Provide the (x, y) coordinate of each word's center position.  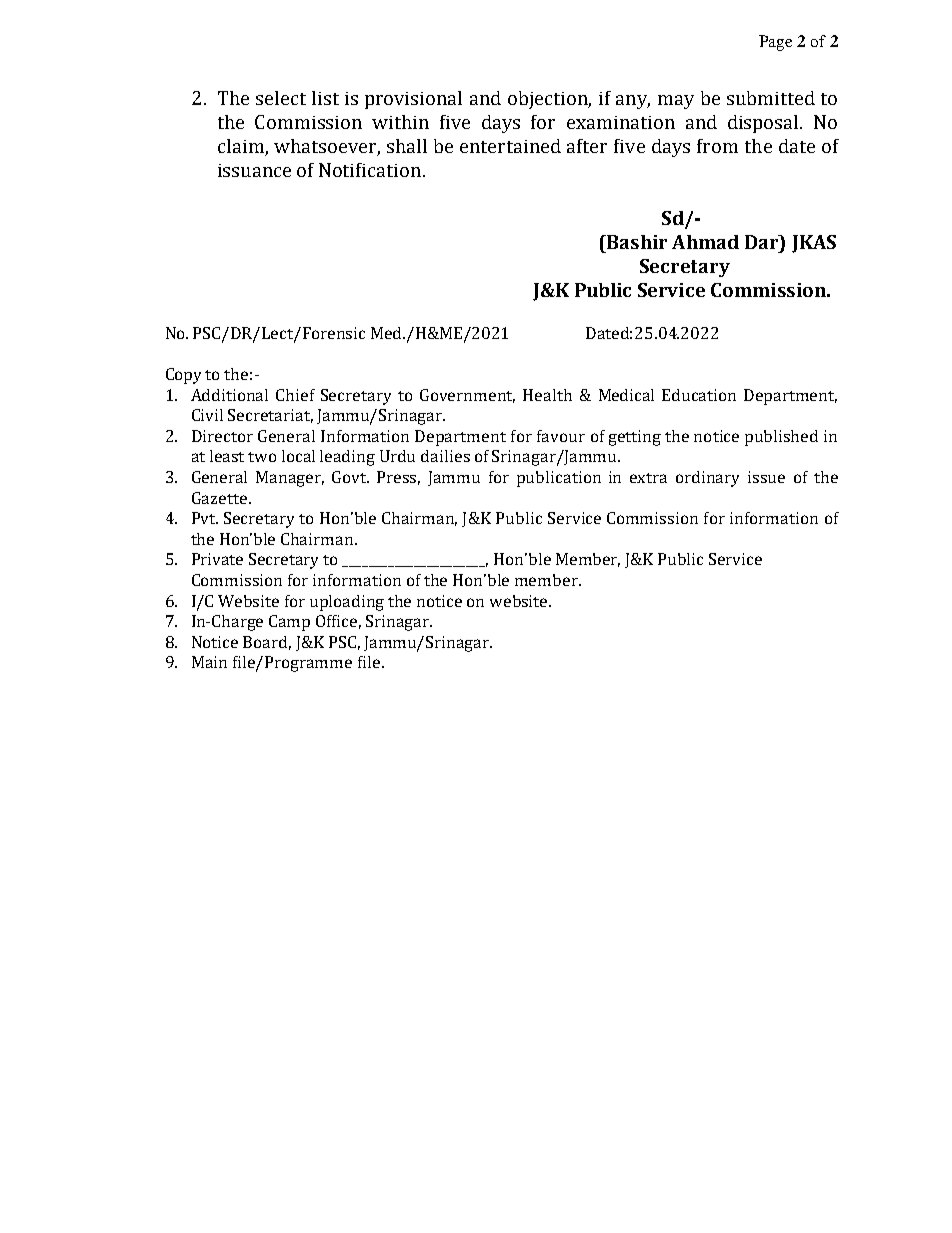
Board (267, 643)
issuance (254, 170)
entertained (510, 146)
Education (699, 395)
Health (547, 395)
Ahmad (705, 242)
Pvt (205, 518)
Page (775, 43)
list (325, 98)
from (717, 146)
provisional (413, 100)
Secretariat (270, 416)
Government (467, 396)
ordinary (707, 479)
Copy (183, 376)
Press (398, 478)
